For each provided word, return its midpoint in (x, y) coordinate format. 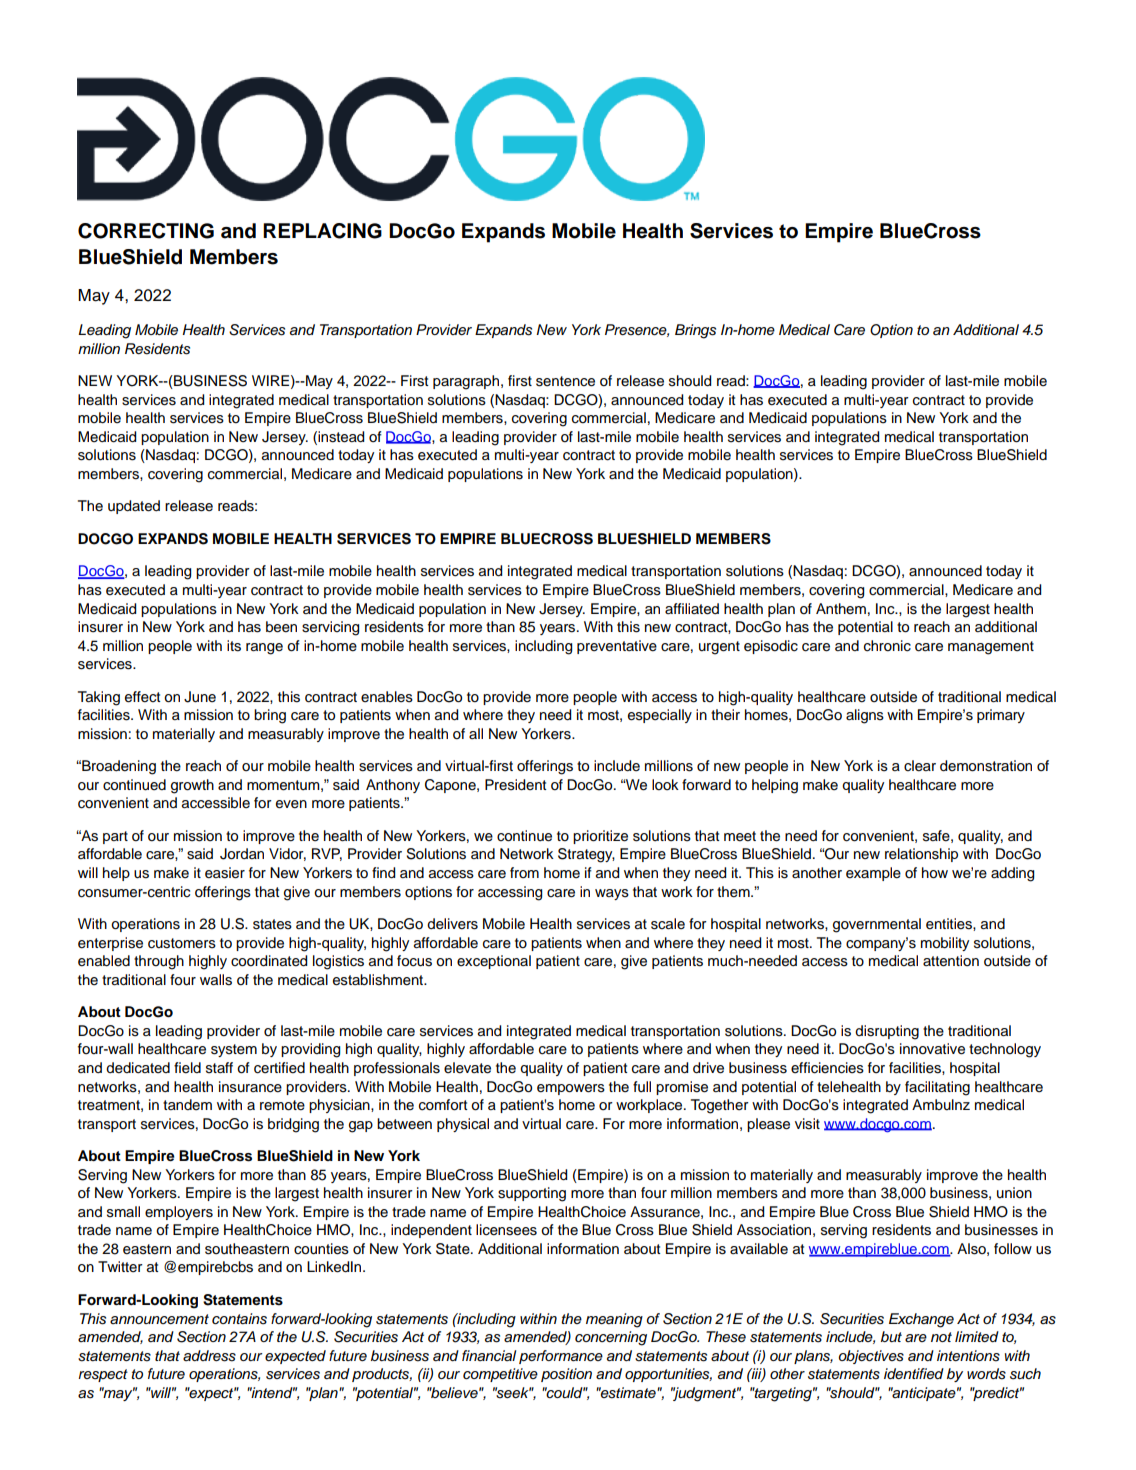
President (515, 785)
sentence (565, 381)
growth (192, 786)
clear (920, 766)
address (209, 1356)
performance (561, 1357)
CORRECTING (146, 231)
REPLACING (322, 231)
